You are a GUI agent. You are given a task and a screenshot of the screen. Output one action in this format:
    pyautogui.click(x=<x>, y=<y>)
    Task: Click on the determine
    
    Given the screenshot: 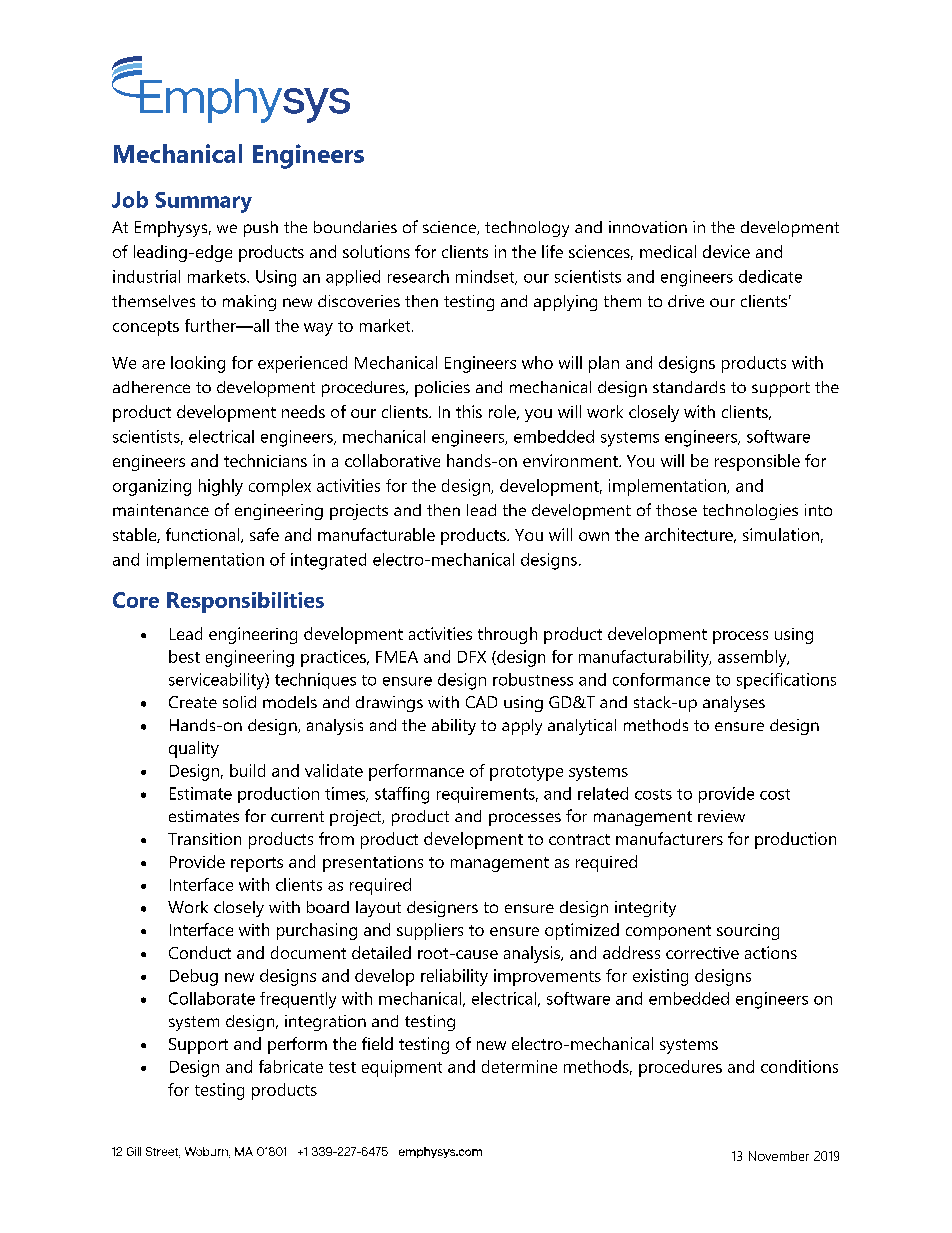 What is the action you would take?
    pyautogui.click(x=519, y=1066)
